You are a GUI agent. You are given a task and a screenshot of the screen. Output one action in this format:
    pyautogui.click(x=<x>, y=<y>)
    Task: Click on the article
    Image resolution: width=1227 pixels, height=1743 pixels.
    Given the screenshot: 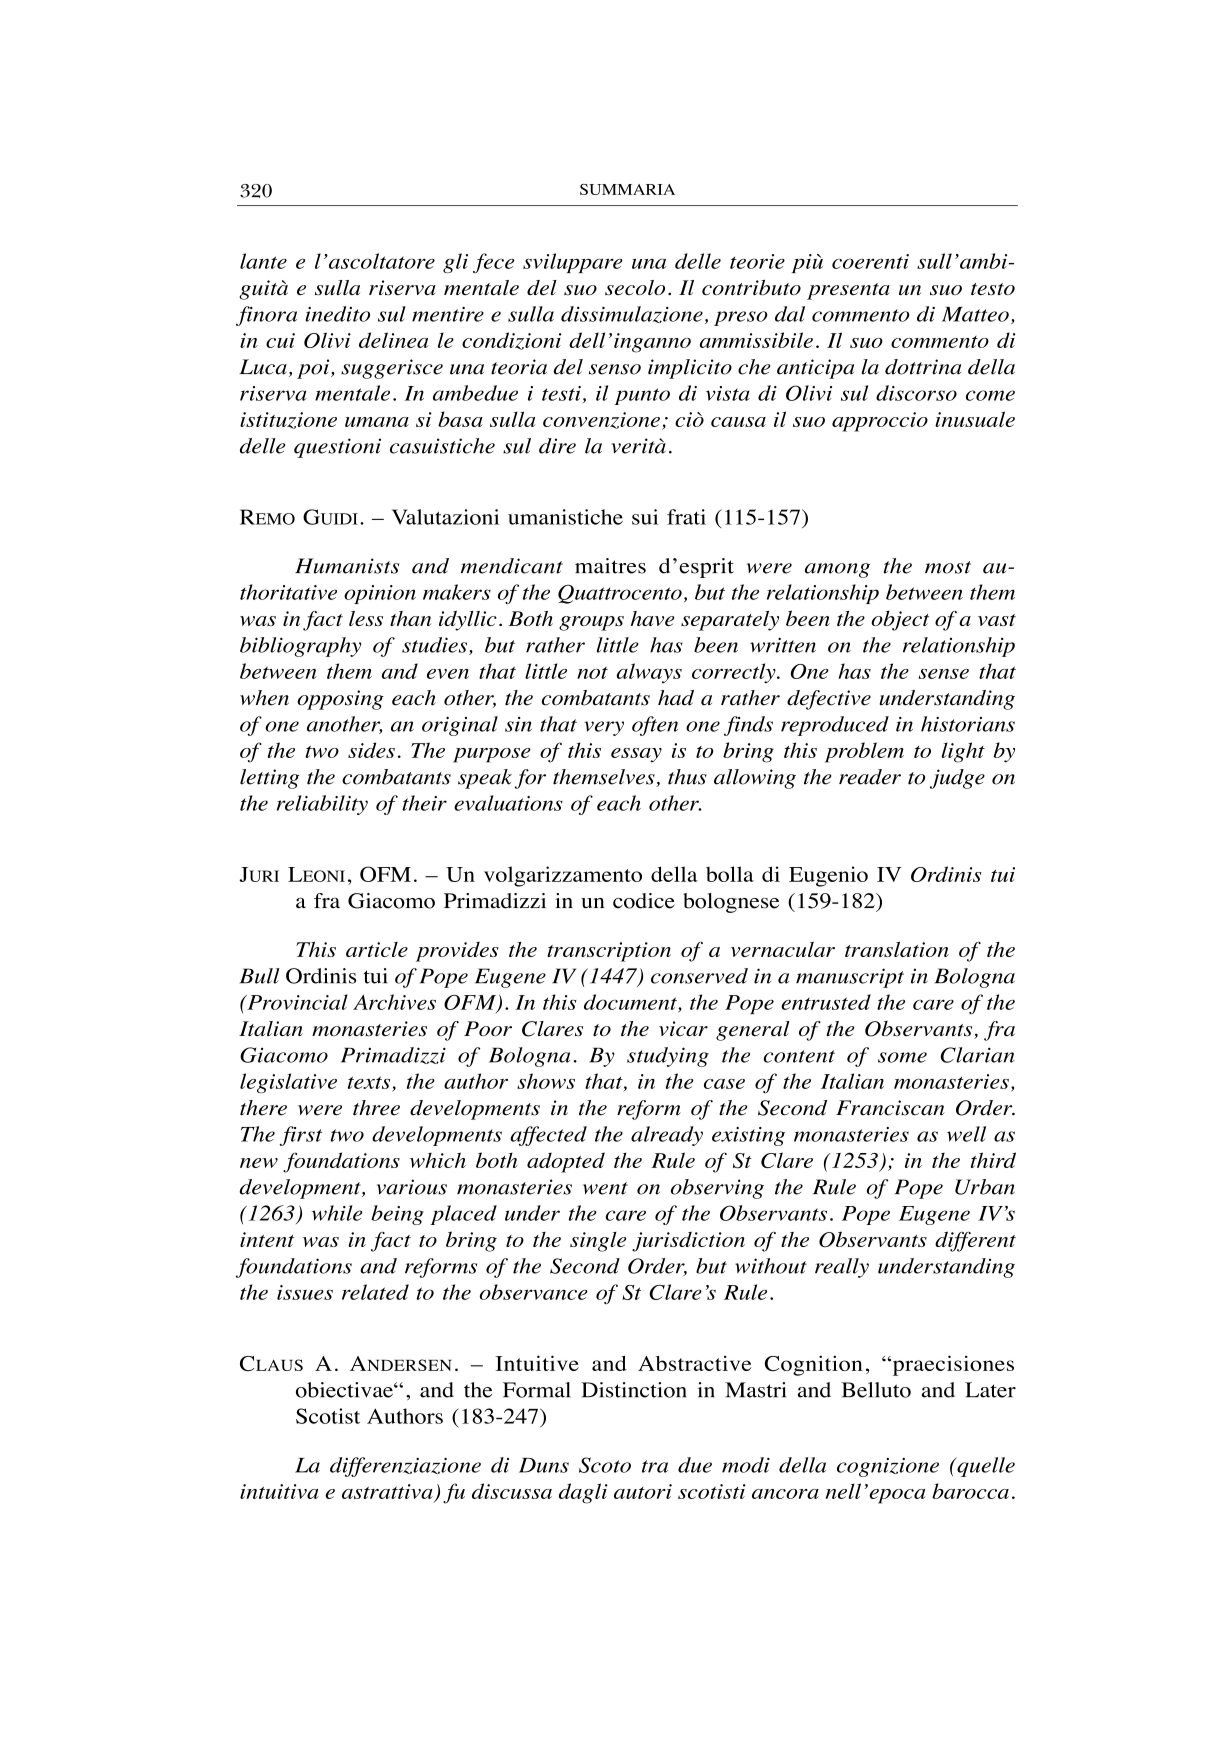 What is the action you would take?
    pyautogui.click(x=377, y=949)
